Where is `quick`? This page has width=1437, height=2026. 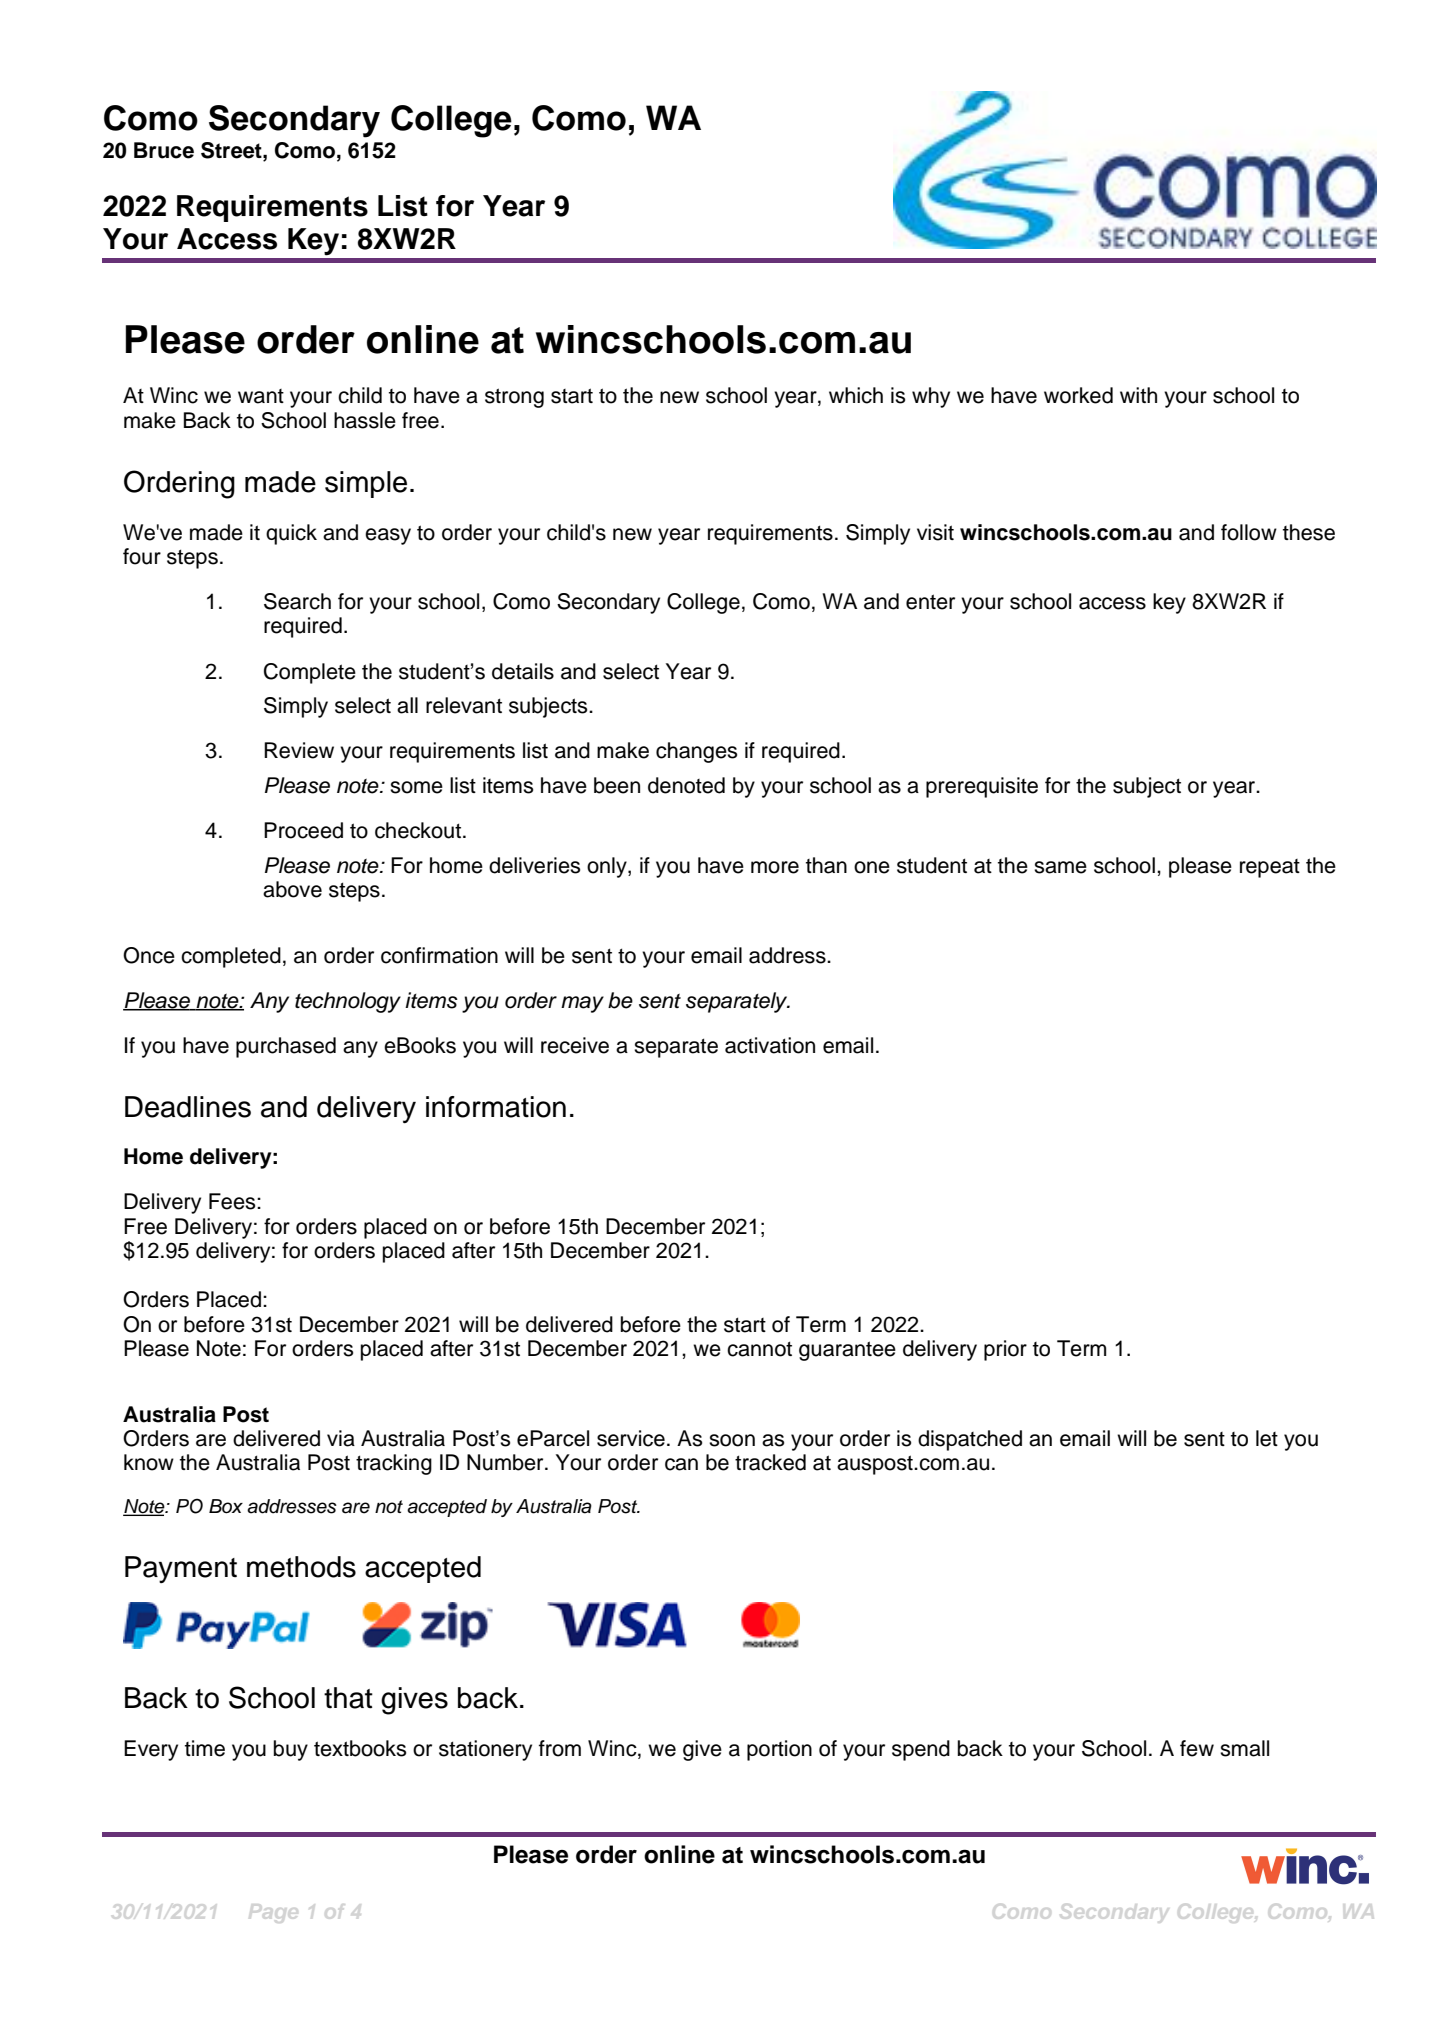
quick is located at coordinates (291, 534).
